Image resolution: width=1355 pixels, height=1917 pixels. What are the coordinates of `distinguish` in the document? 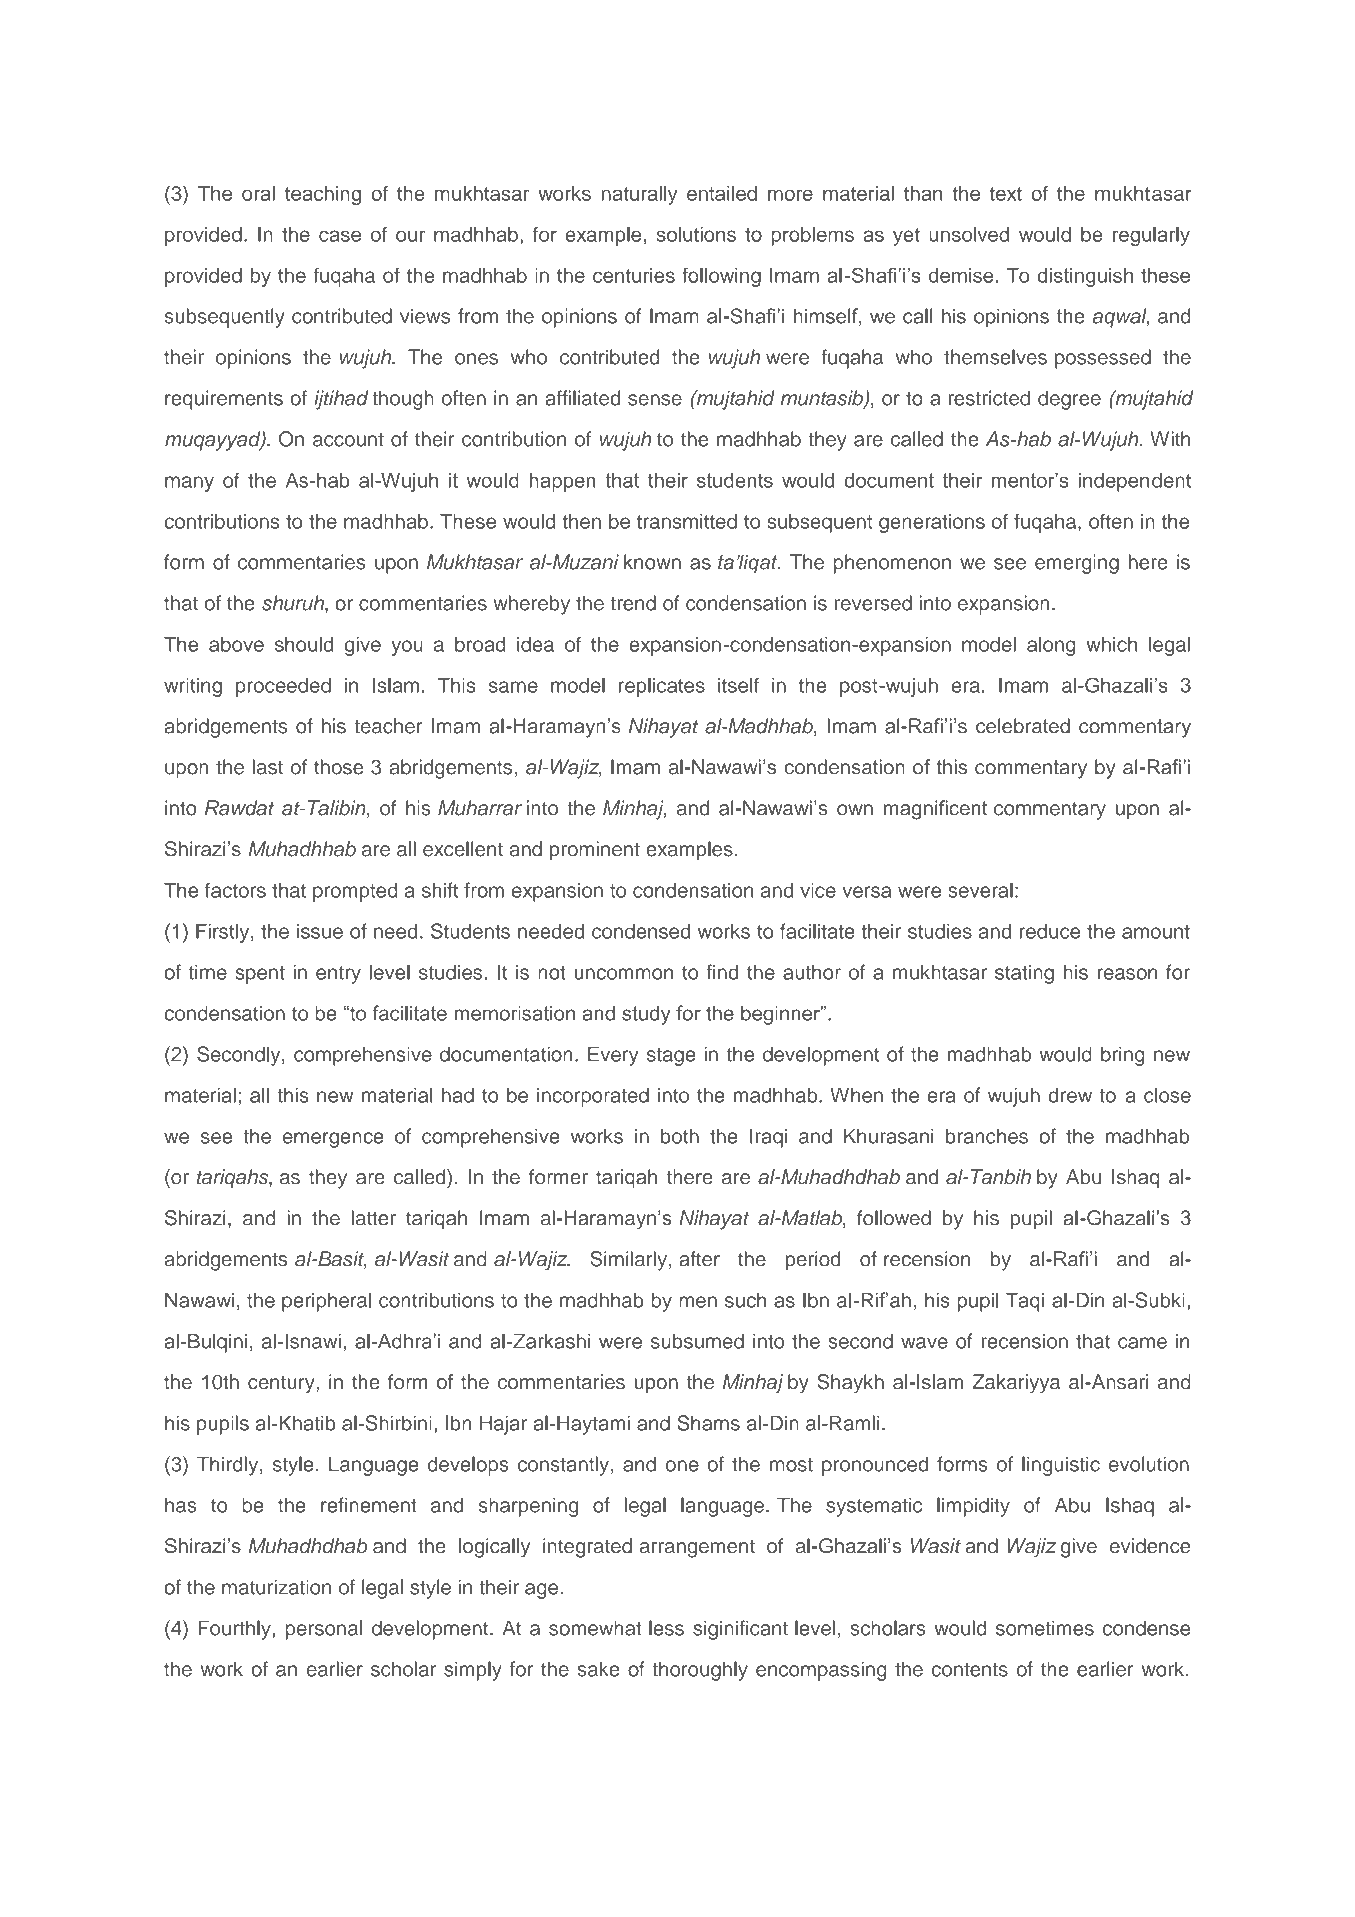 It's located at (1085, 277).
